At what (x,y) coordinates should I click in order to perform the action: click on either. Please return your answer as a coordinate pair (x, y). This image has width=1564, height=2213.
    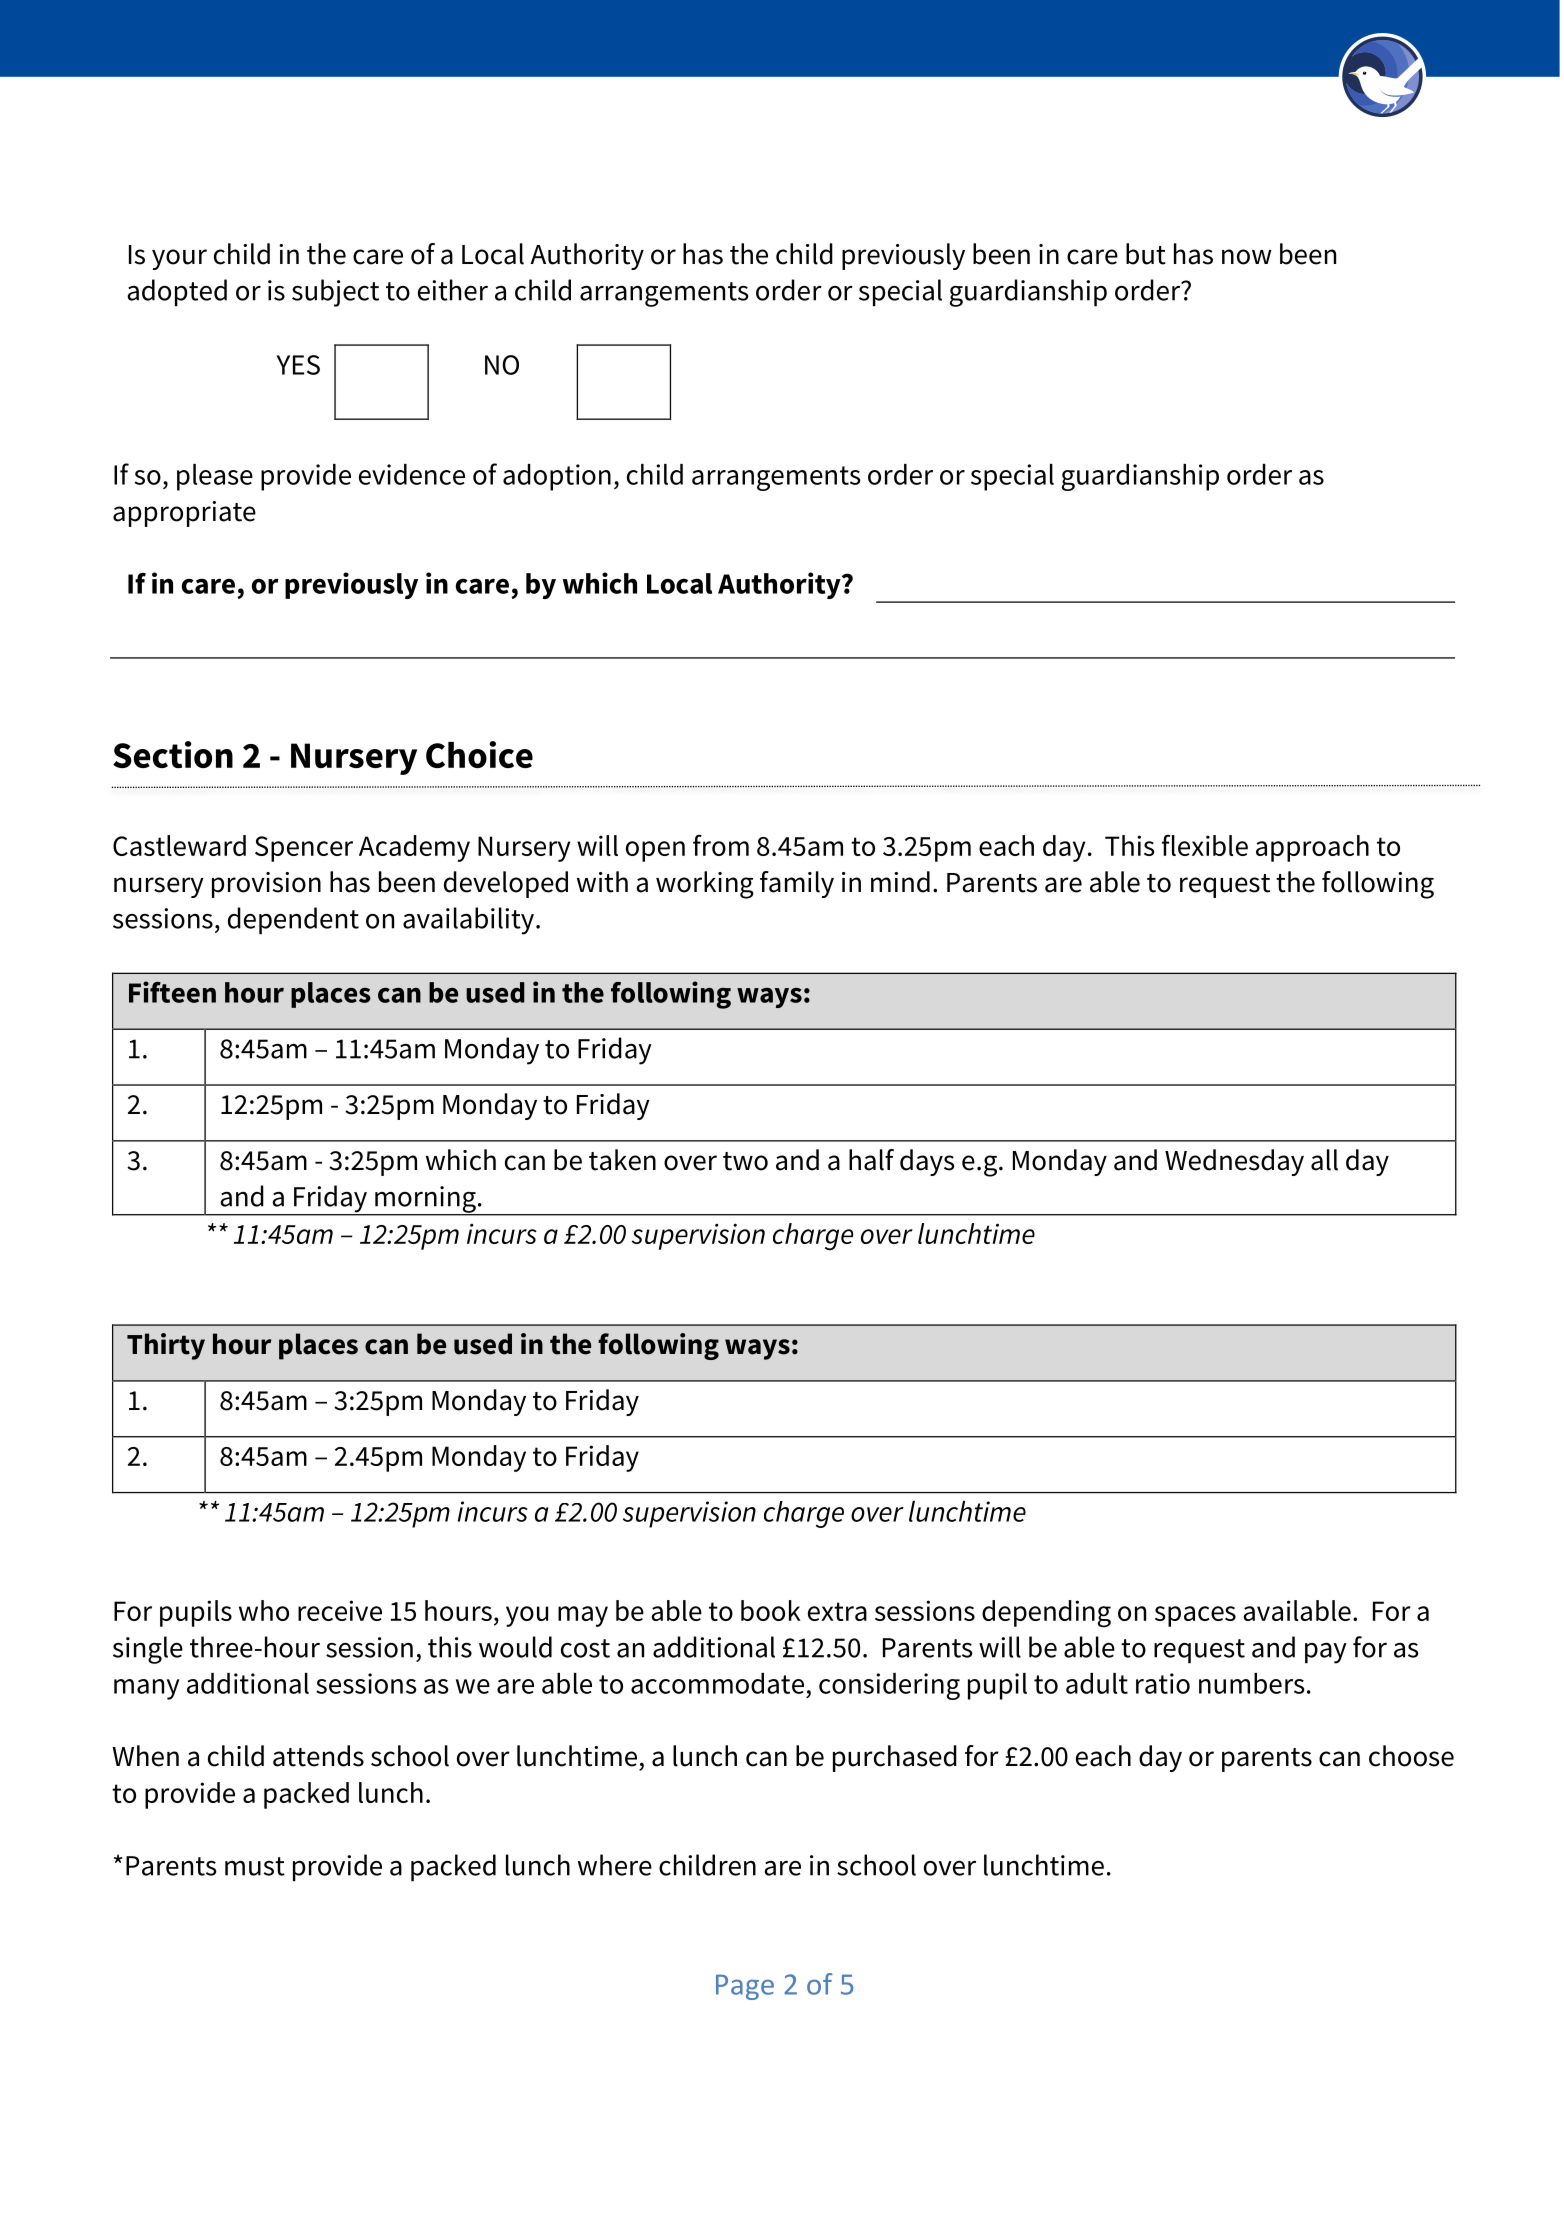
    Looking at the image, I should click on (453, 290).
